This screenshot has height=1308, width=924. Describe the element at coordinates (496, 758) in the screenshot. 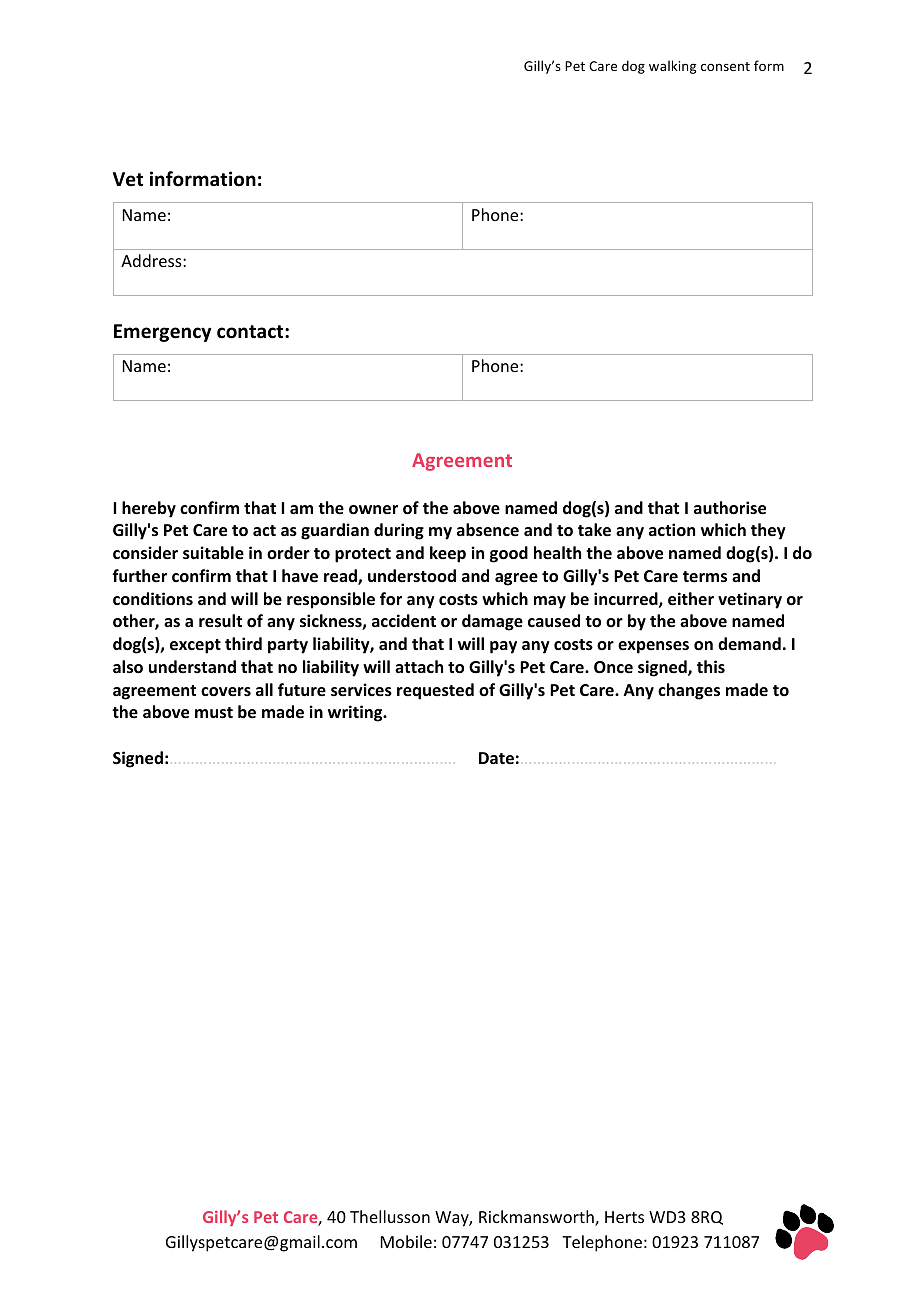

I see `Date` at that location.
